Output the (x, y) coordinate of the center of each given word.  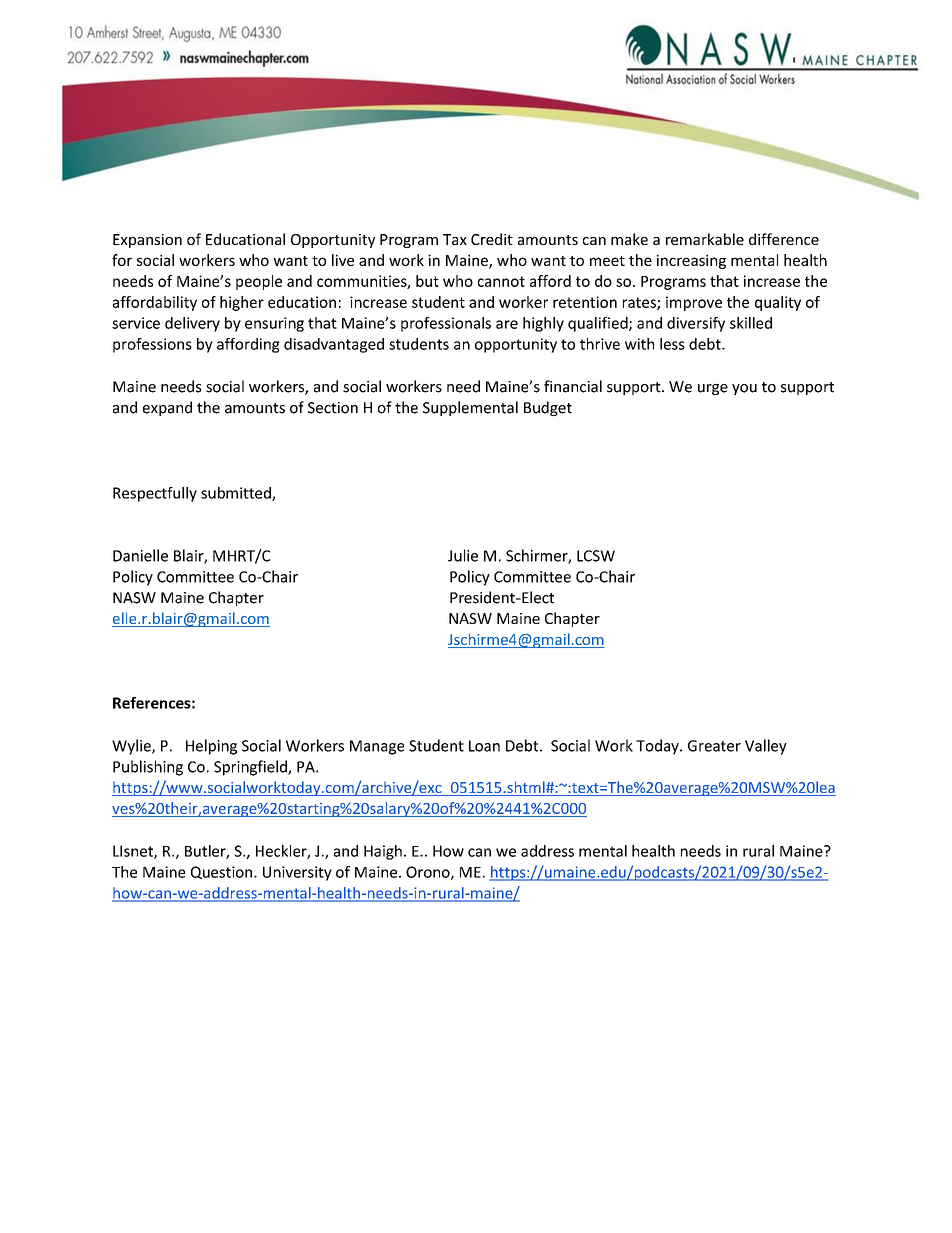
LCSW (596, 556)
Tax (455, 239)
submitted (237, 494)
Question (223, 872)
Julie (463, 555)
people (259, 282)
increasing (691, 261)
